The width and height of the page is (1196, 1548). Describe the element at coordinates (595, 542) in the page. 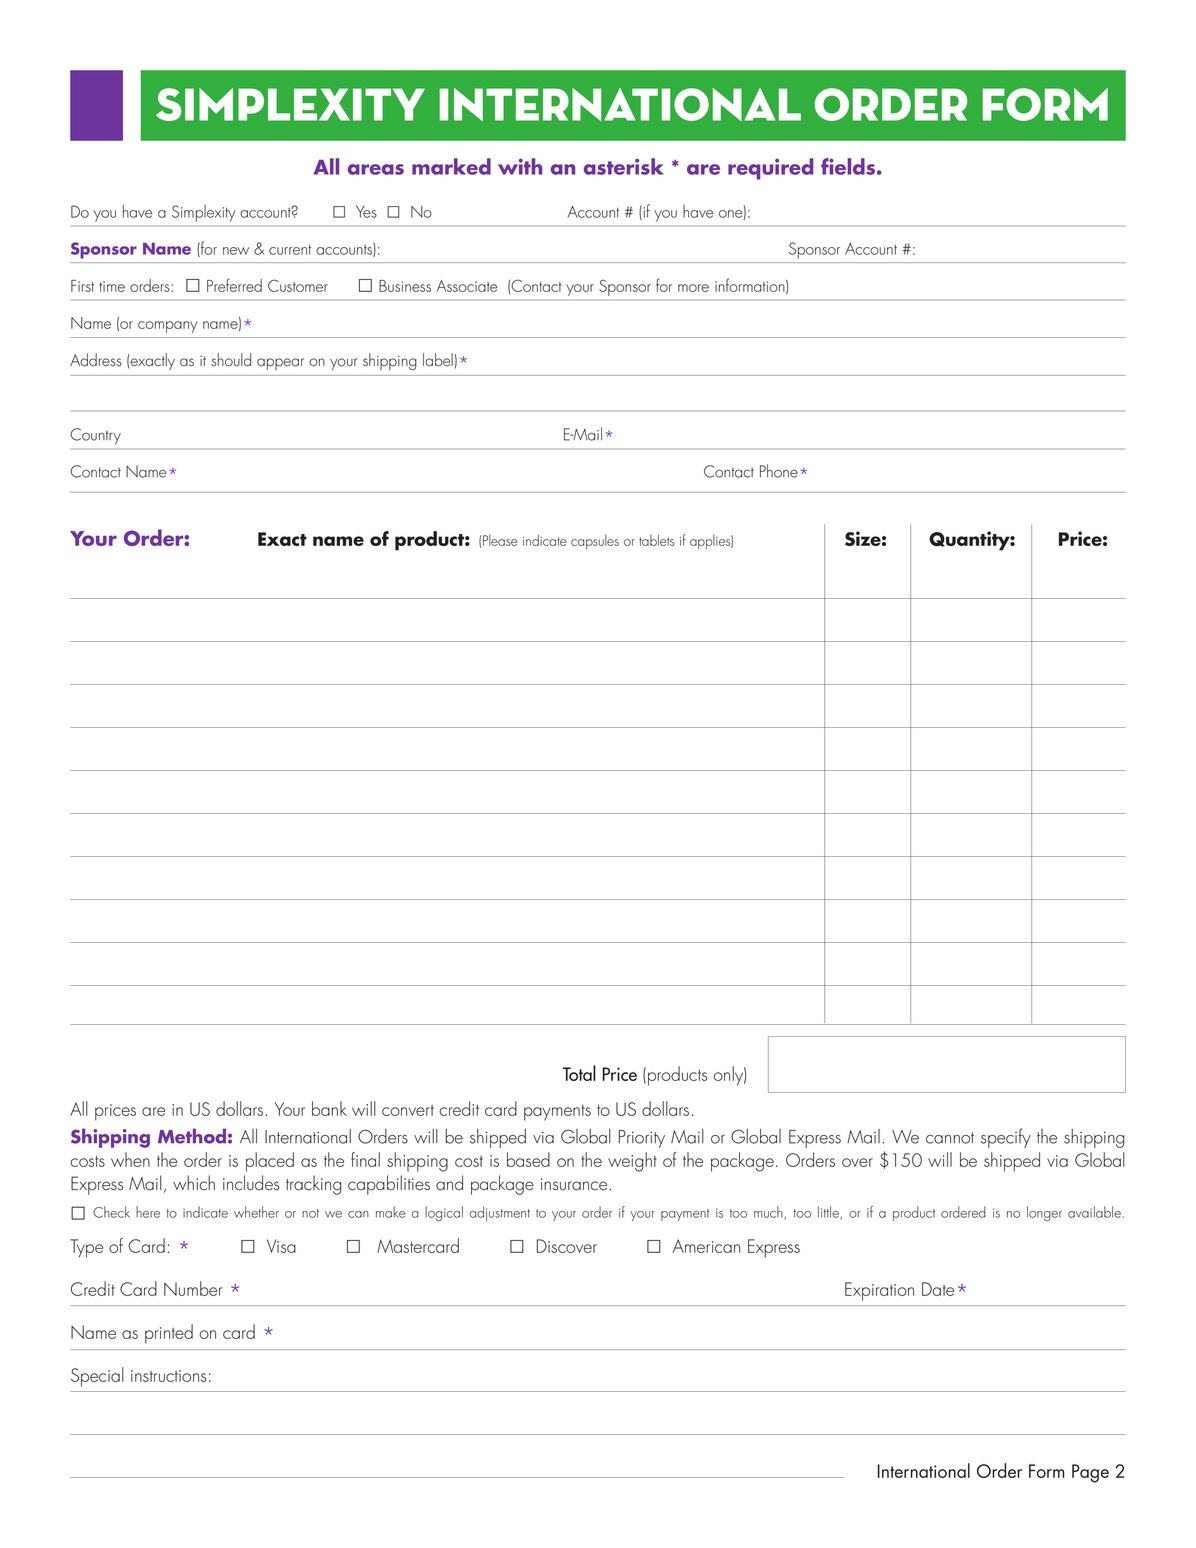

I see `capsules` at that location.
